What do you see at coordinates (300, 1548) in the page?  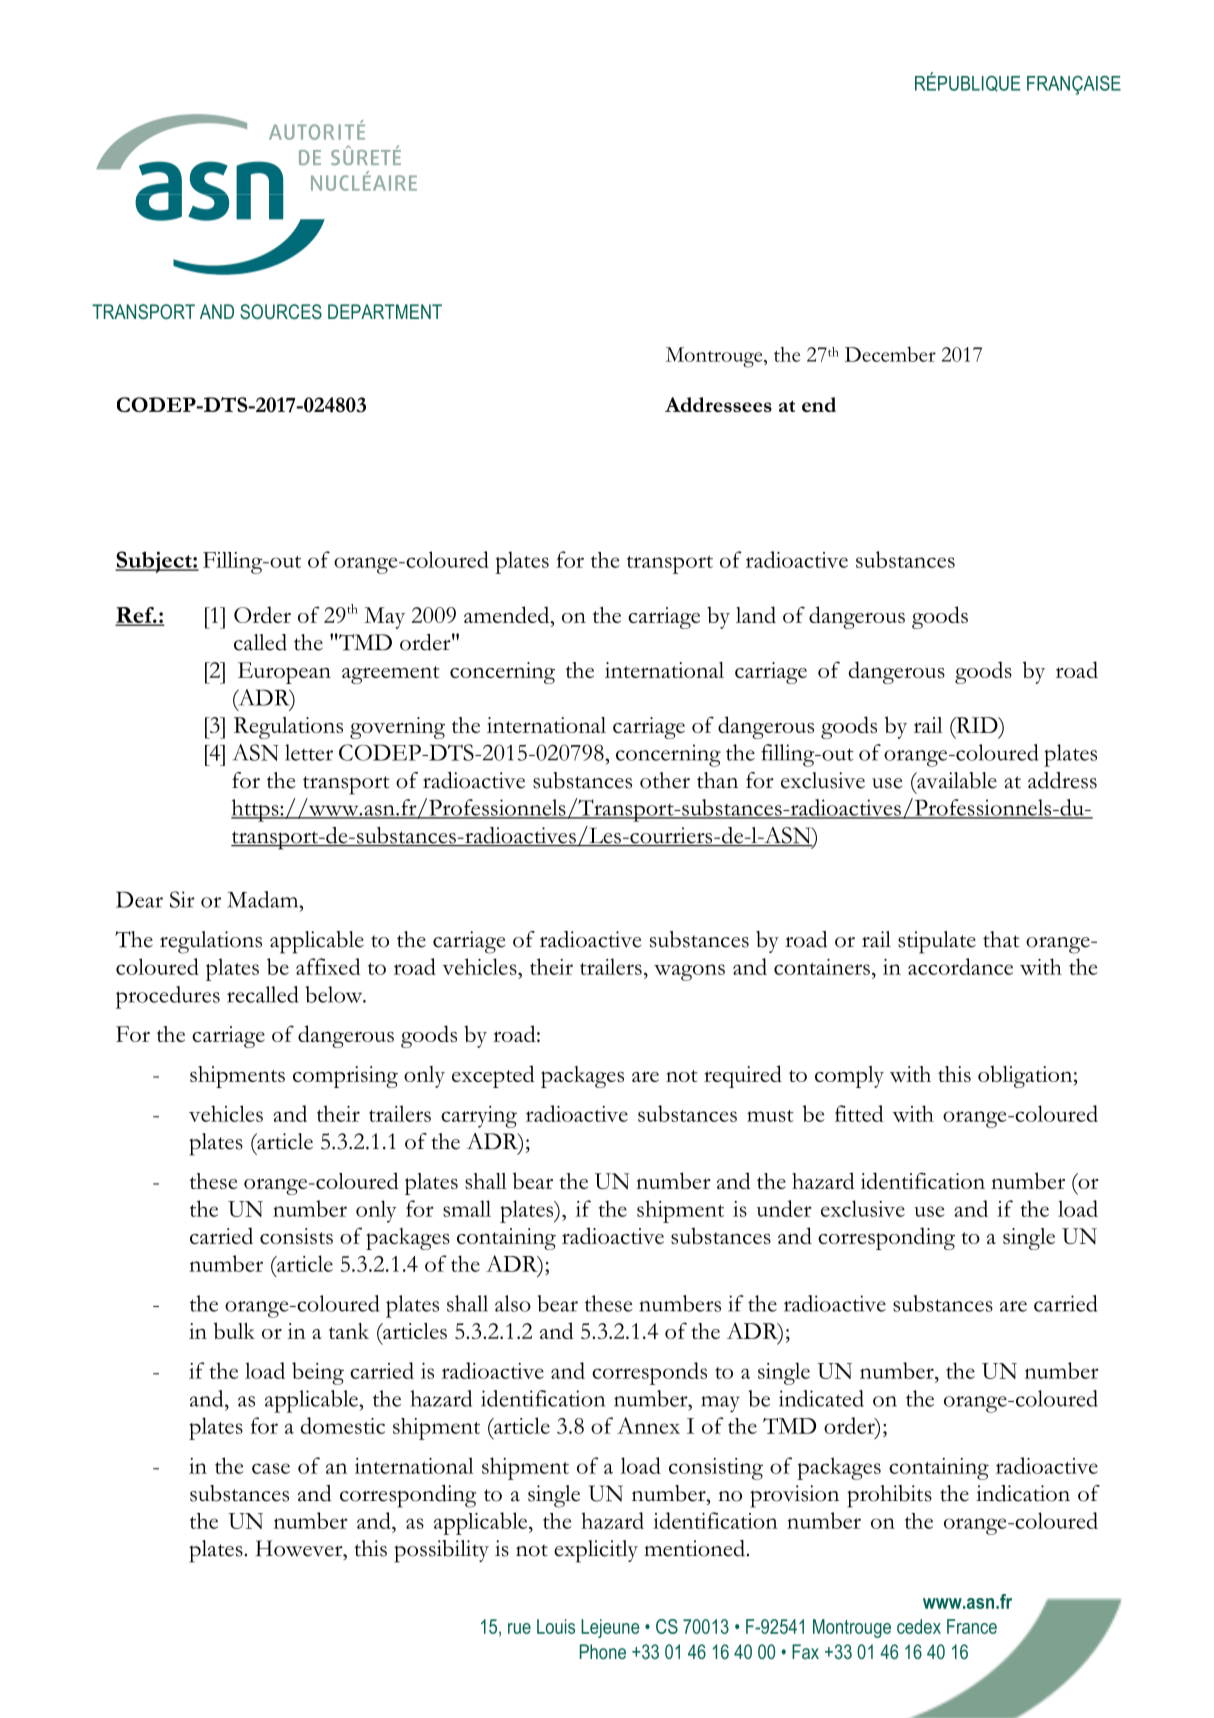 I see `However` at bounding box center [300, 1548].
